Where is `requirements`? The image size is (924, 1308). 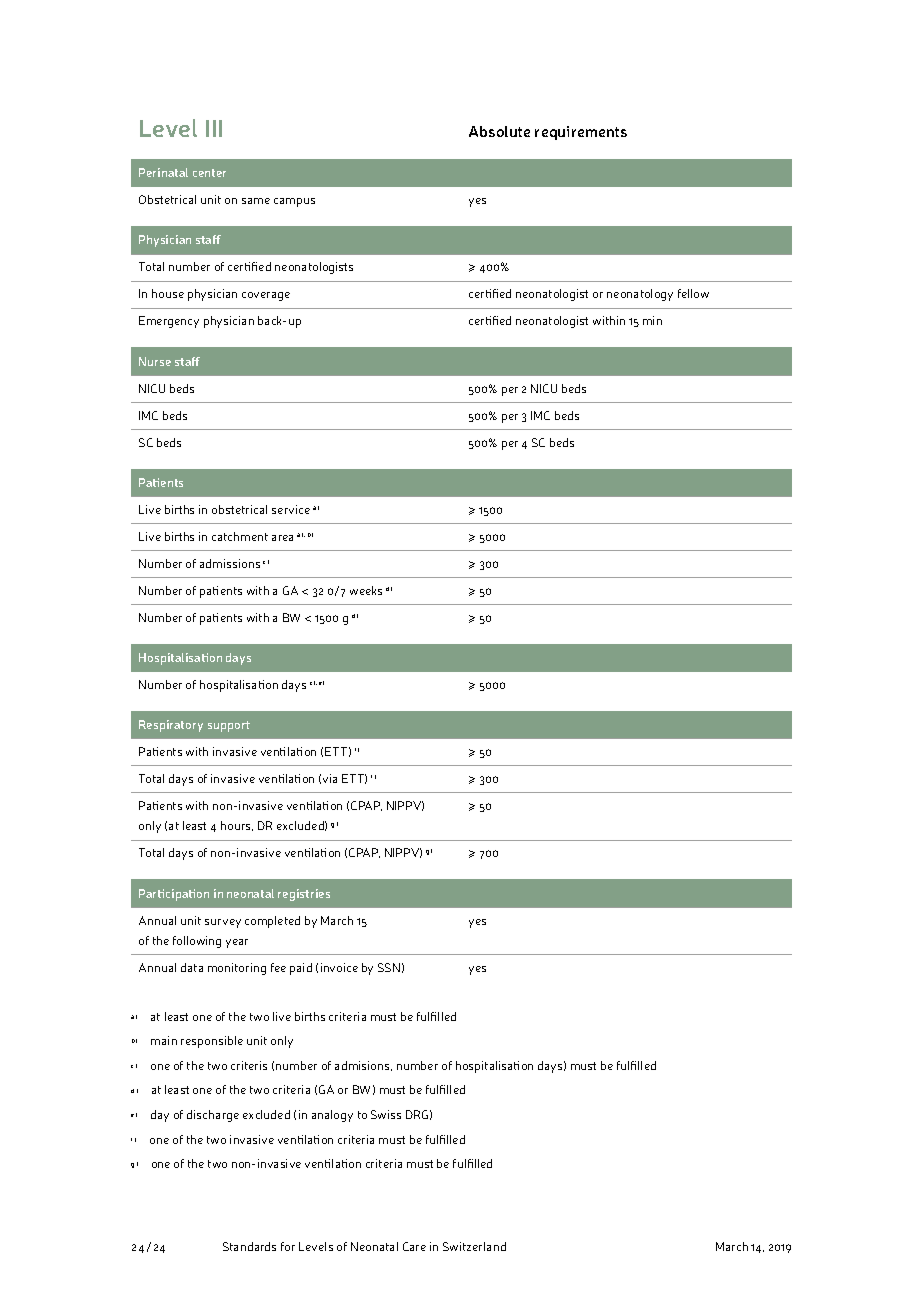 requirements is located at coordinates (581, 133).
